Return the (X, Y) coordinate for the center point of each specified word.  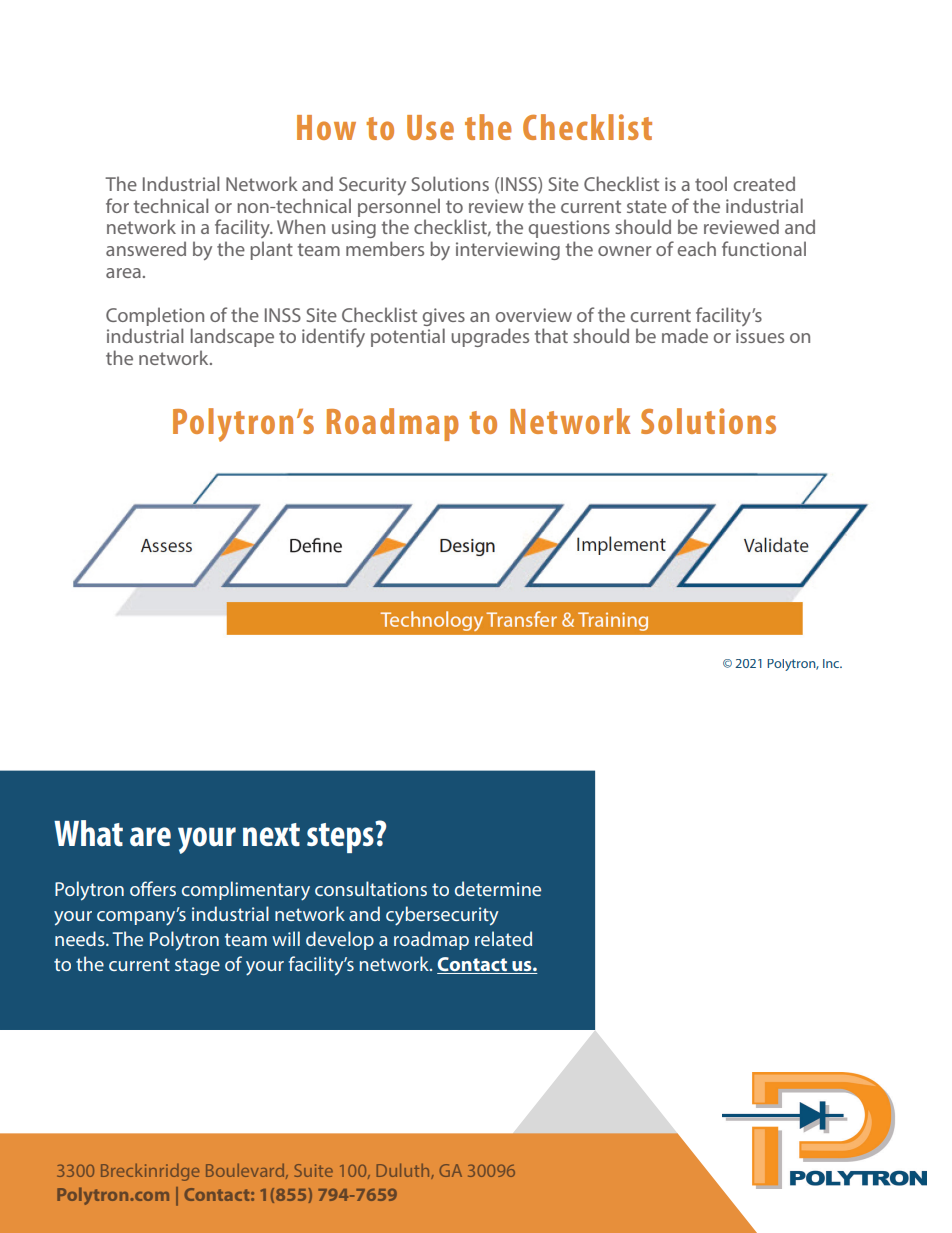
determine (498, 888)
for (117, 205)
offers (153, 888)
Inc (832, 663)
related (503, 938)
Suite (314, 1170)
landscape (232, 337)
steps (341, 837)
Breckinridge (150, 1172)
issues (760, 336)
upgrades (490, 337)
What (88, 833)
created (764, 183)
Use (430, 127)
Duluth (404, 1171)
